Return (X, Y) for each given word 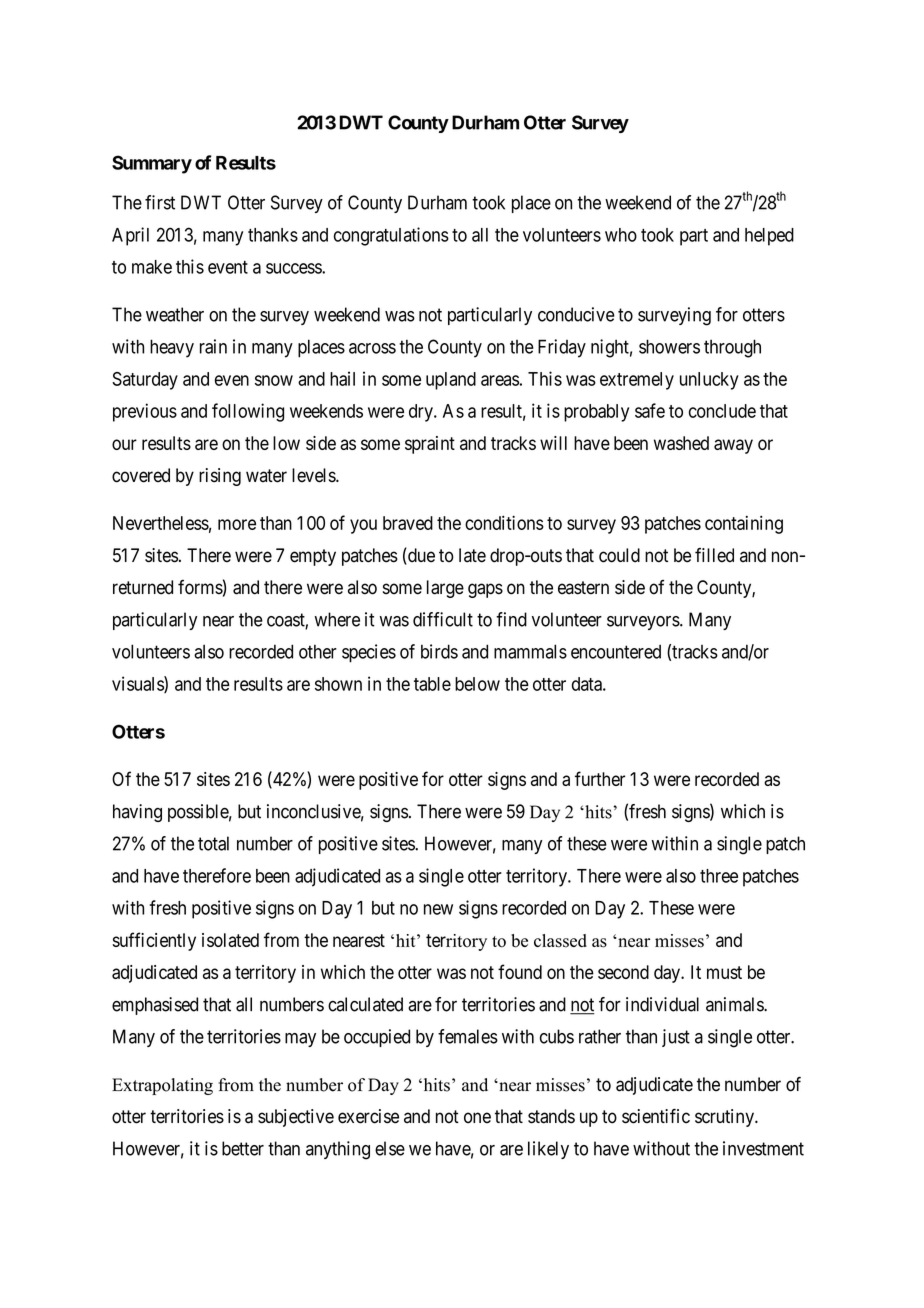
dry (422, 413)
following (248, 412)
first (160, 202)
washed (681, 443)
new (438, 909)
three (719, 876)
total (213, 843)
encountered (616, 651)
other (318, 651)
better (243, 1148)
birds (439, 651)
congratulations (391, 236)
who (621, 235)
